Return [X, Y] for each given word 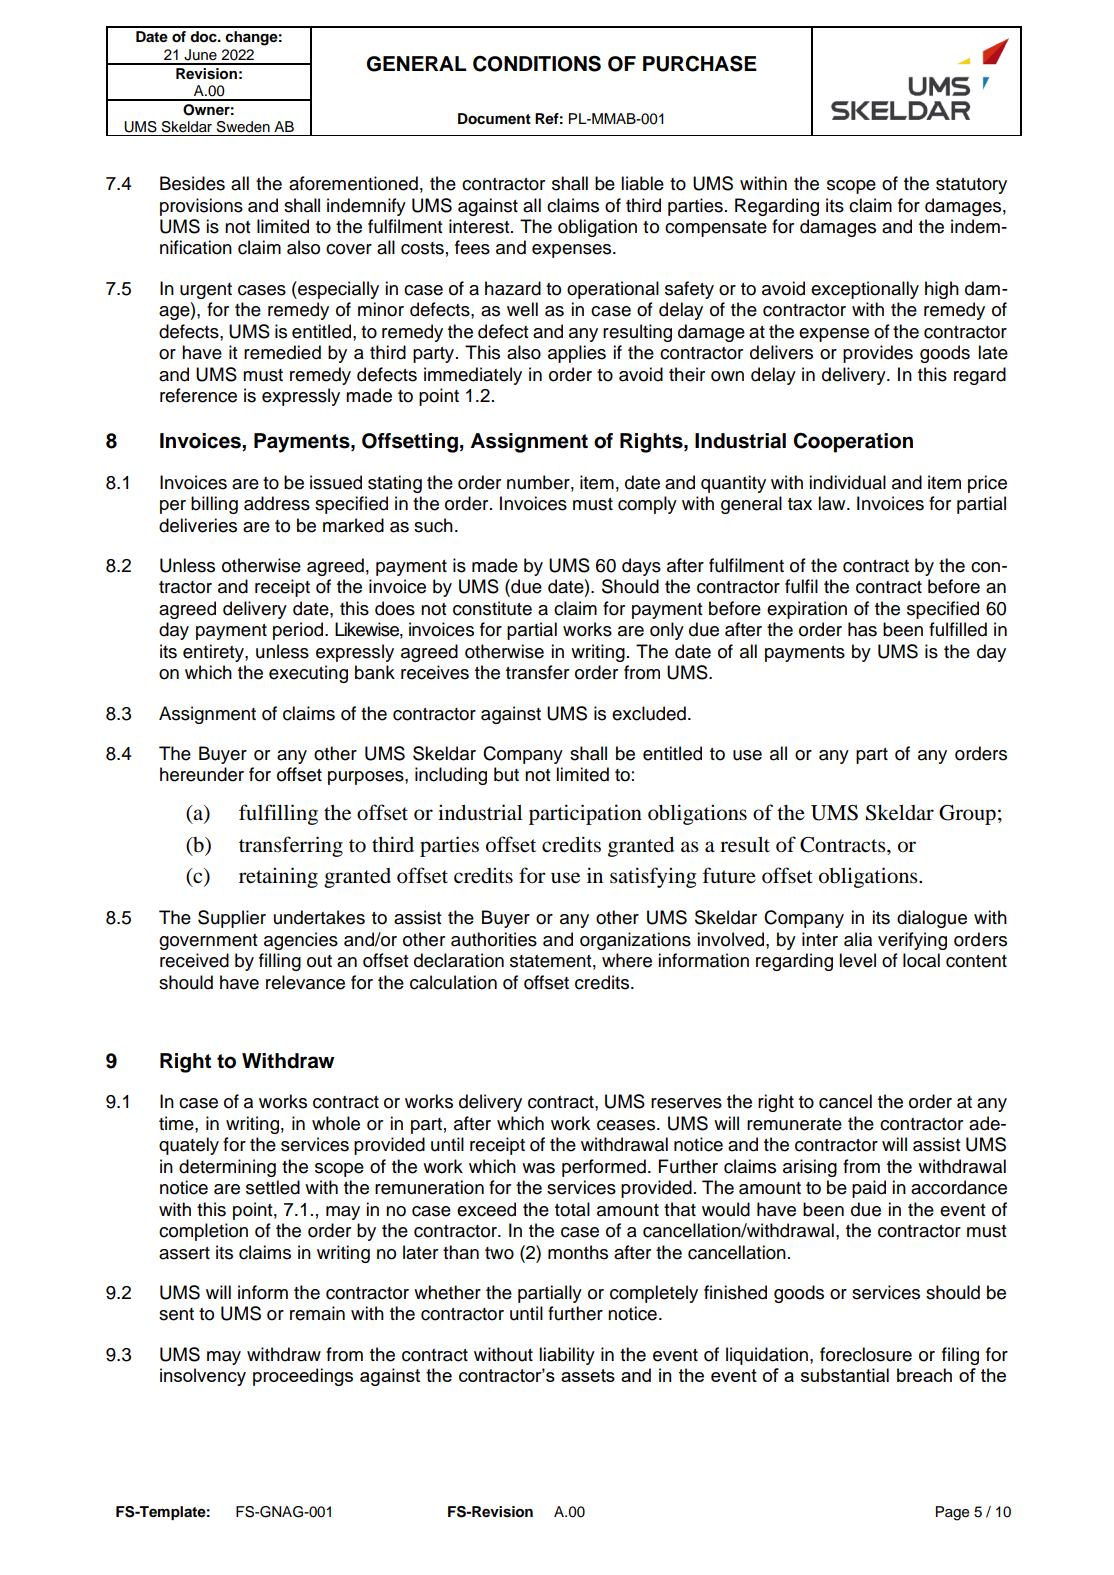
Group [967, 815]
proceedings [303, 1377]
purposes [367, 778]
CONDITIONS [537, 63]
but [506, 774]
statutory [971, 186]
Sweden [243, 127]
